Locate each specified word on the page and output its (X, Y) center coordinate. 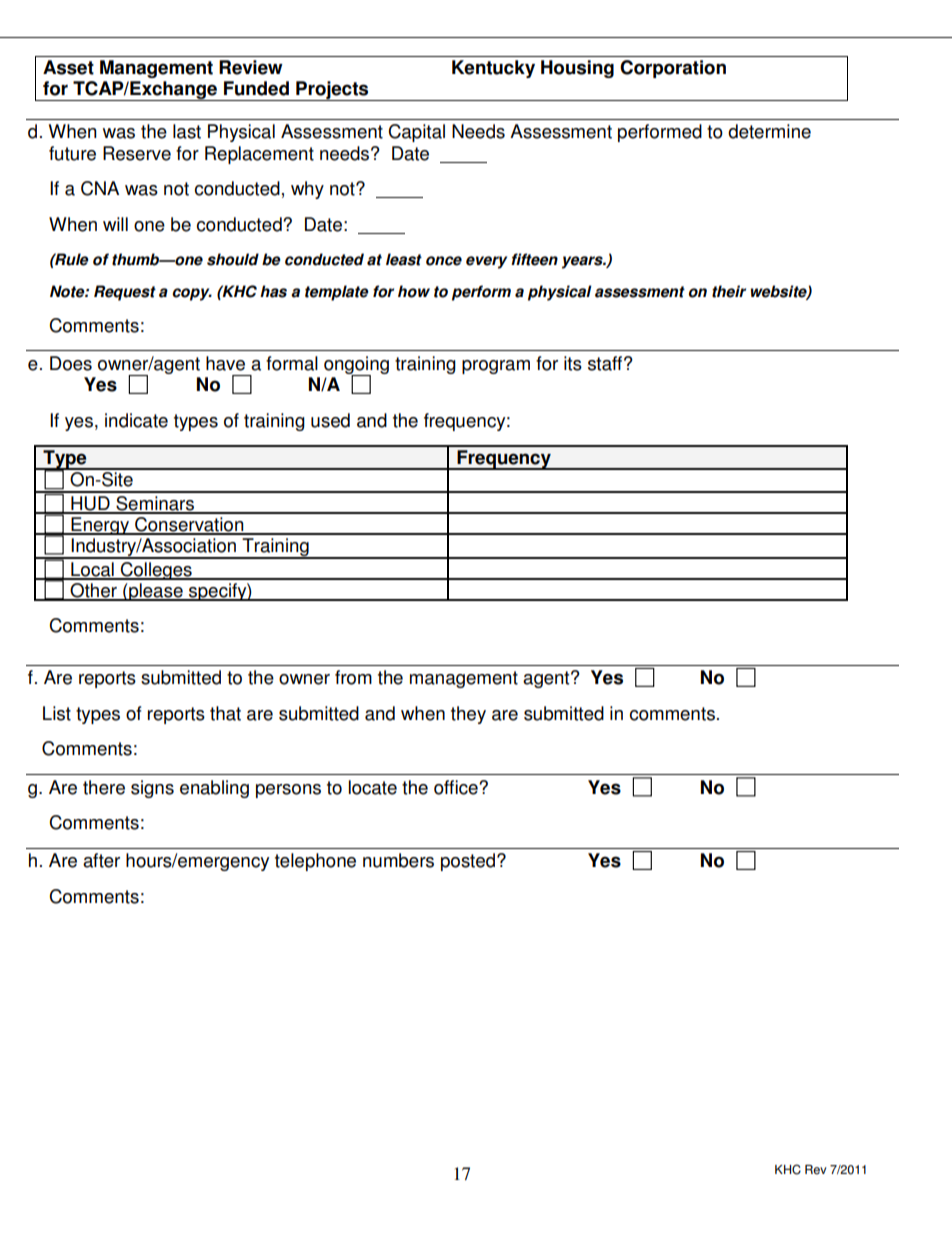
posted (469, 862)
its (573, 363)
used (330, 420)
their (729, 291)
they (468, 715)
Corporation (673, 69)
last (187, 131)
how (414, 291)
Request (125, 293)
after (101, 860)
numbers (398, 860)
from (353, 677)
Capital (416, 133)
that (225, 713)
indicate (136, 420)
